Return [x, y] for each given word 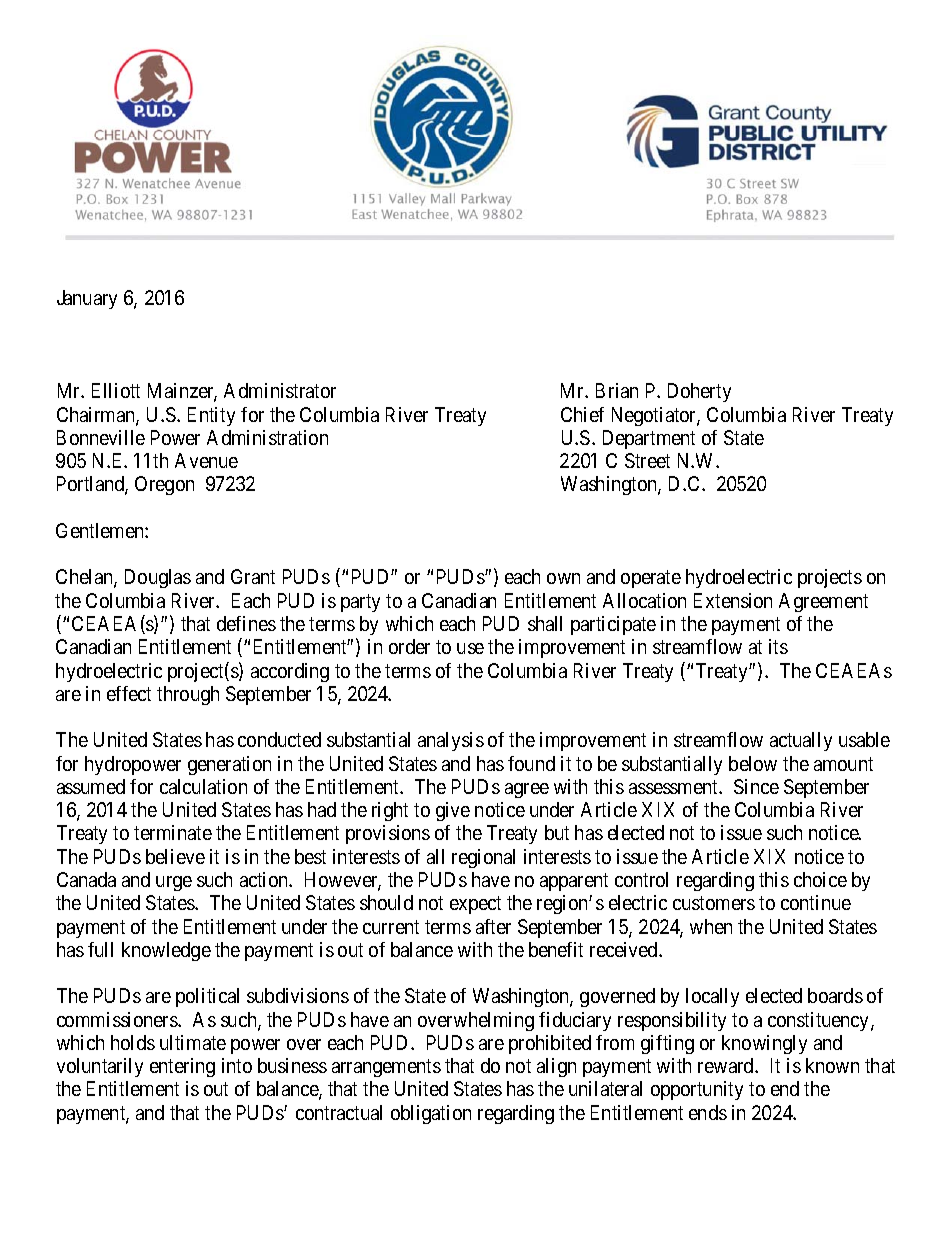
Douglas [158, 578]
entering [182, 1067]
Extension [733, 600]
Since [756, 786]
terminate [173, 832]
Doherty [699, 392]
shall [545, 623]
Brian [617, 390]
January [87, 299]
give [453, 811]
